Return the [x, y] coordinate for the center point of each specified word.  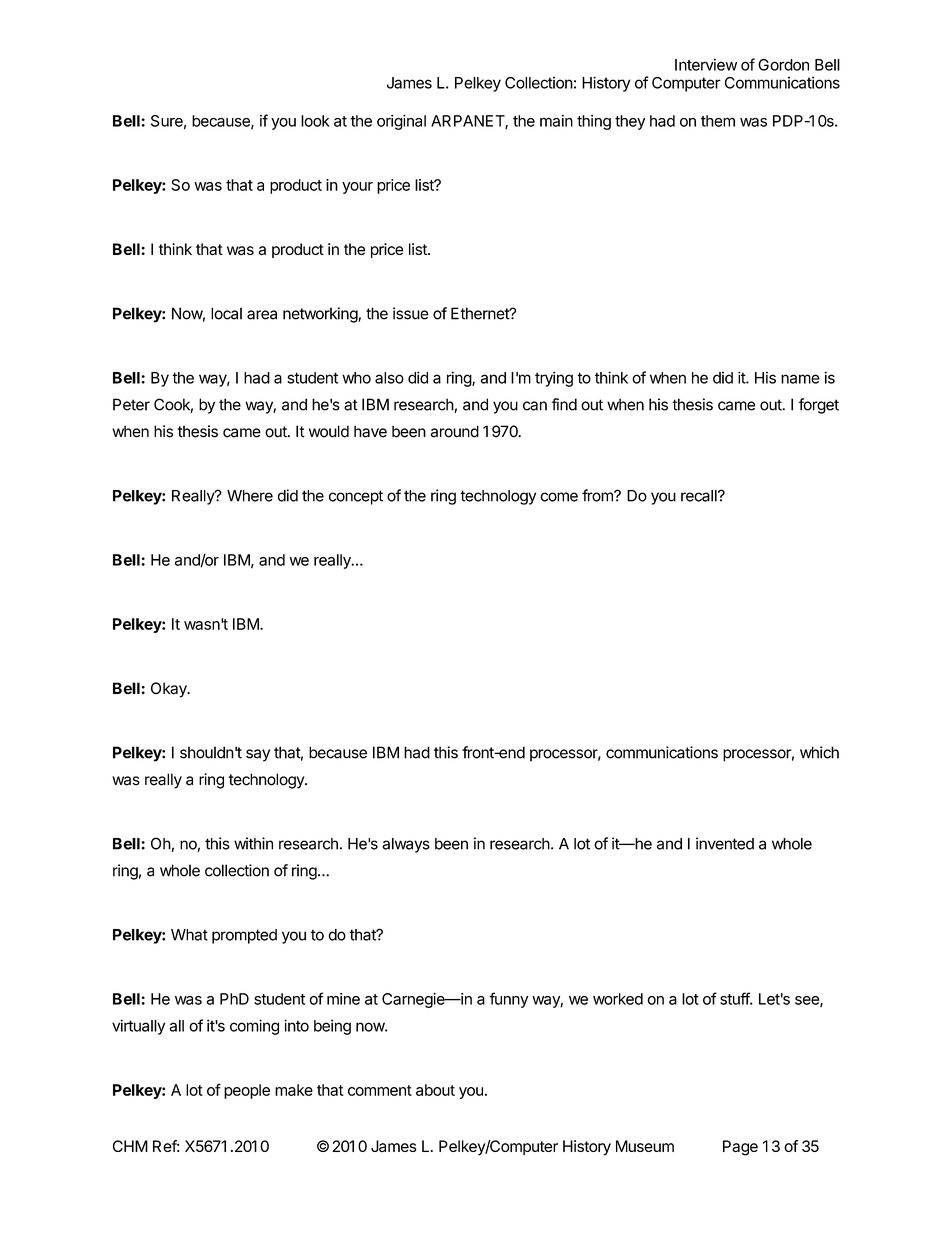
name [800, 379]
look [315, 121]
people [247, 1091]
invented [725, 843]
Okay [170, 690]
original [401, 122]
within [253, 843]
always [406, 845]
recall [700, 496]
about [435, 1090]
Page [740, 1148]
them [718, 121]
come [559, 497]
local [226, 313]
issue [411, 313]
